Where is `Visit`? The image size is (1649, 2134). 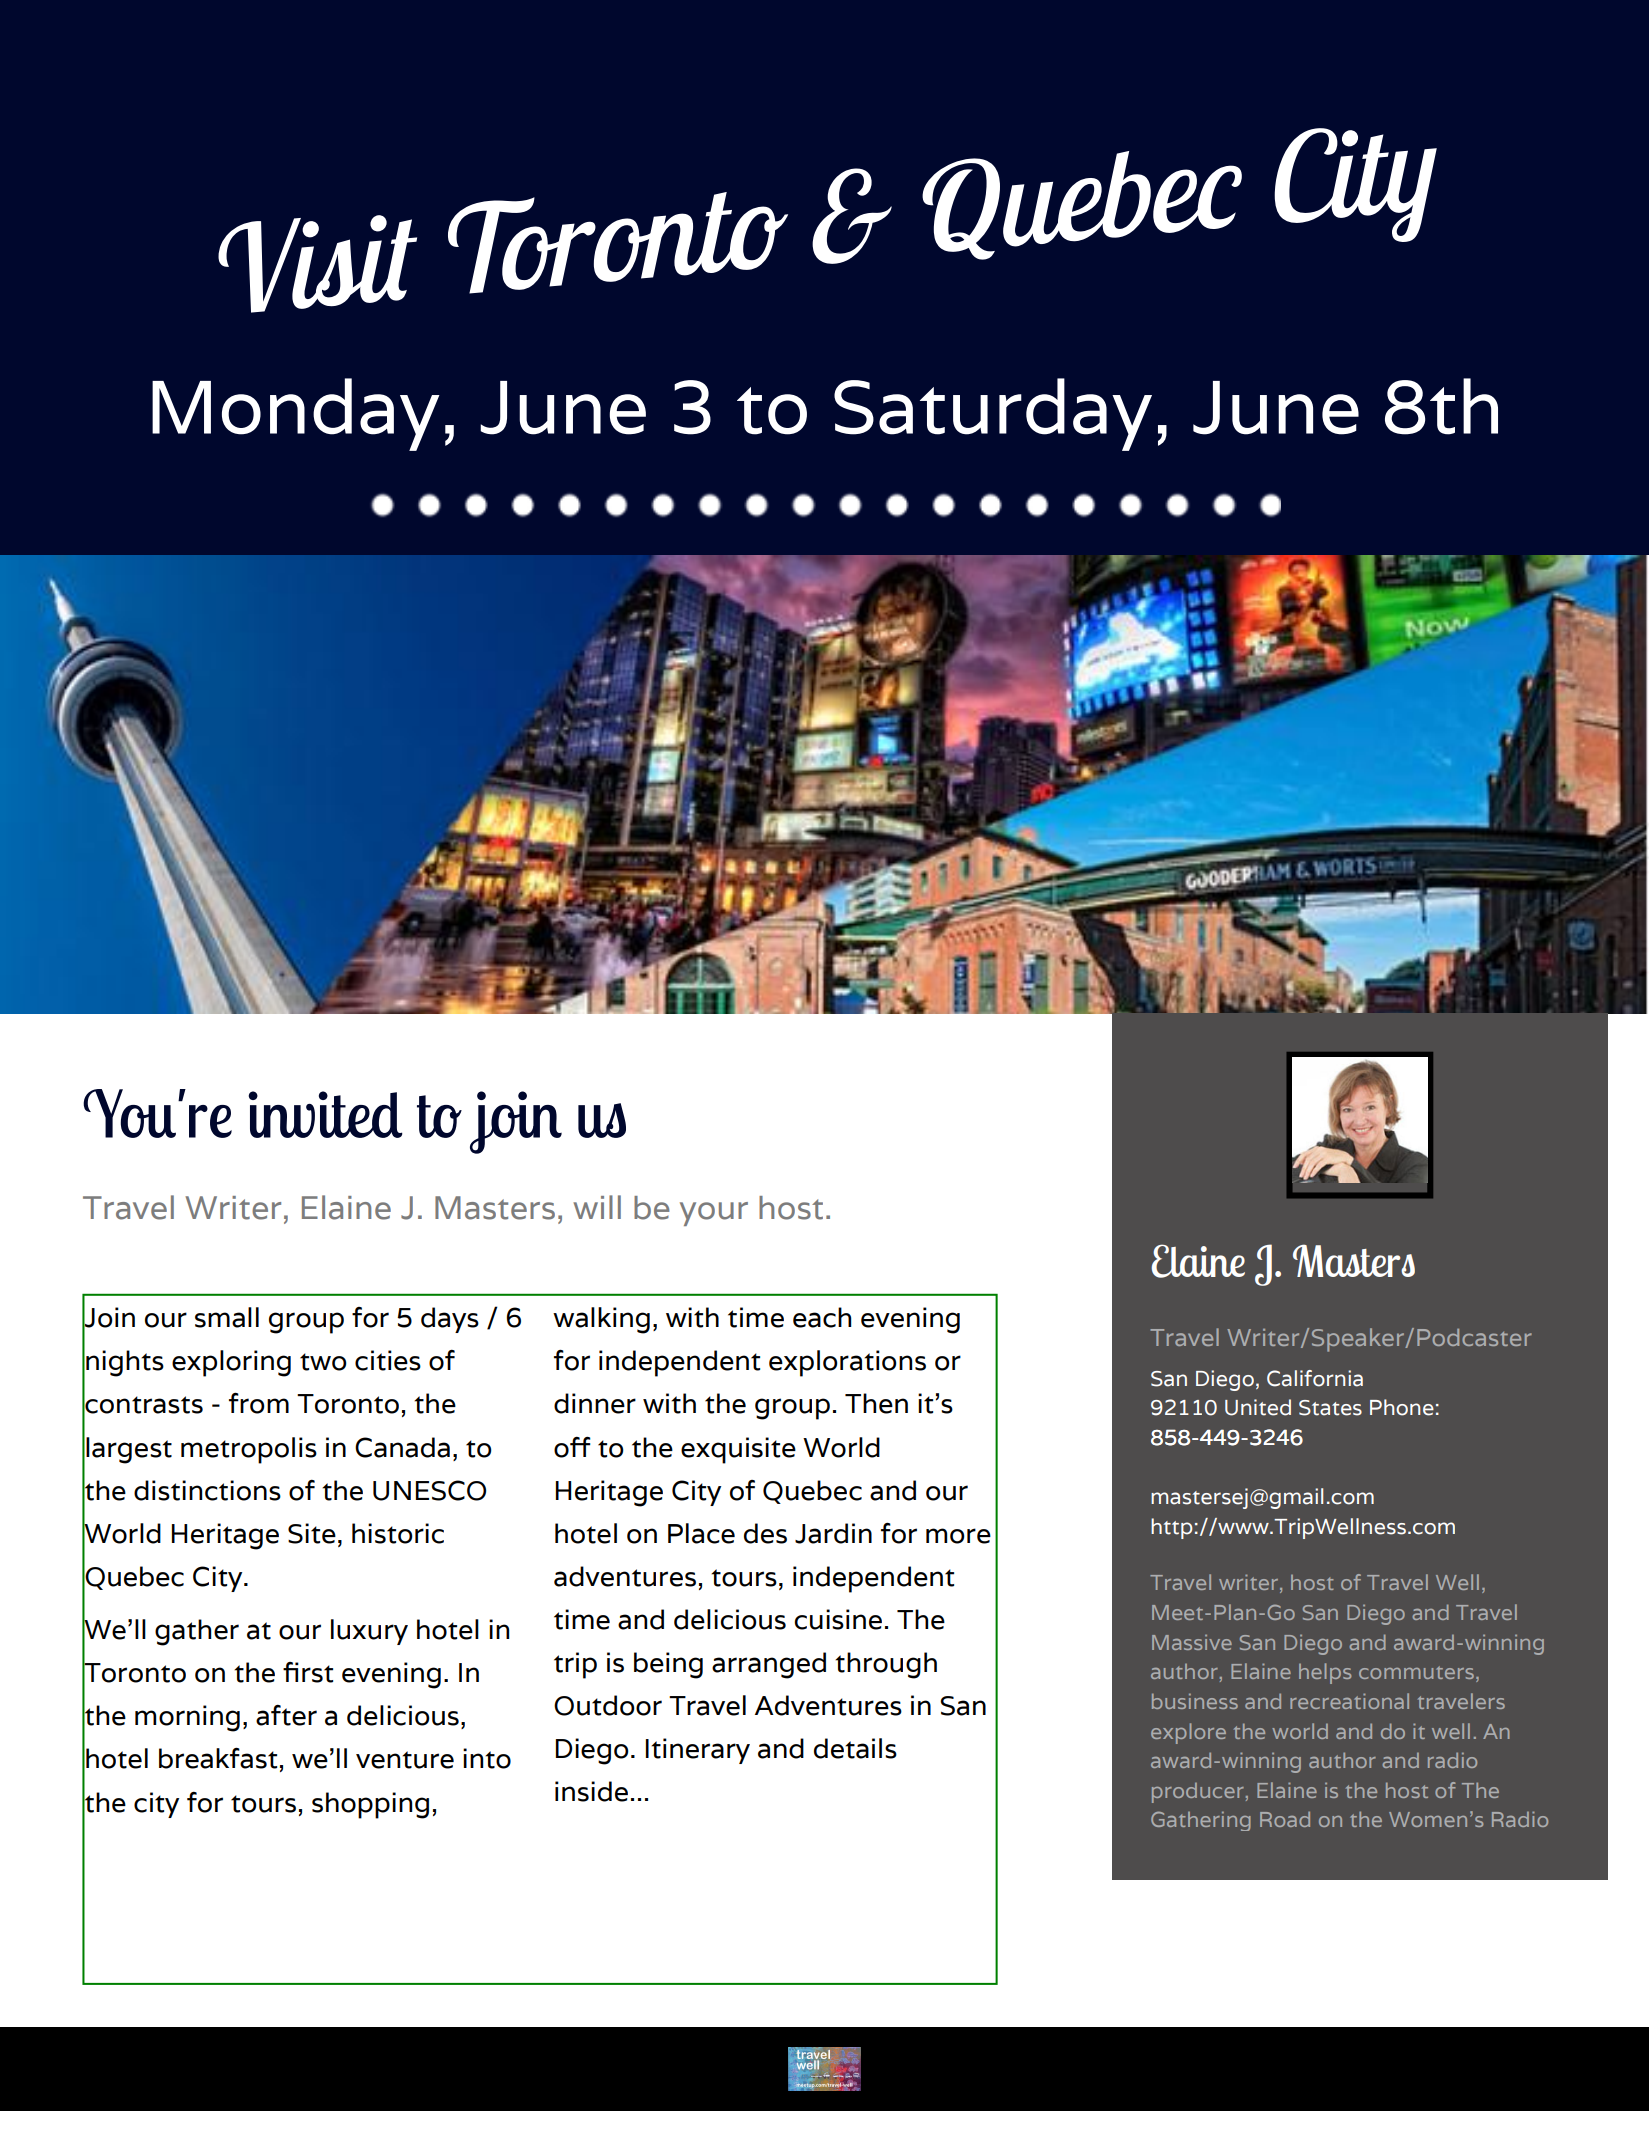
Visit is located at coordinates (317, 264).
